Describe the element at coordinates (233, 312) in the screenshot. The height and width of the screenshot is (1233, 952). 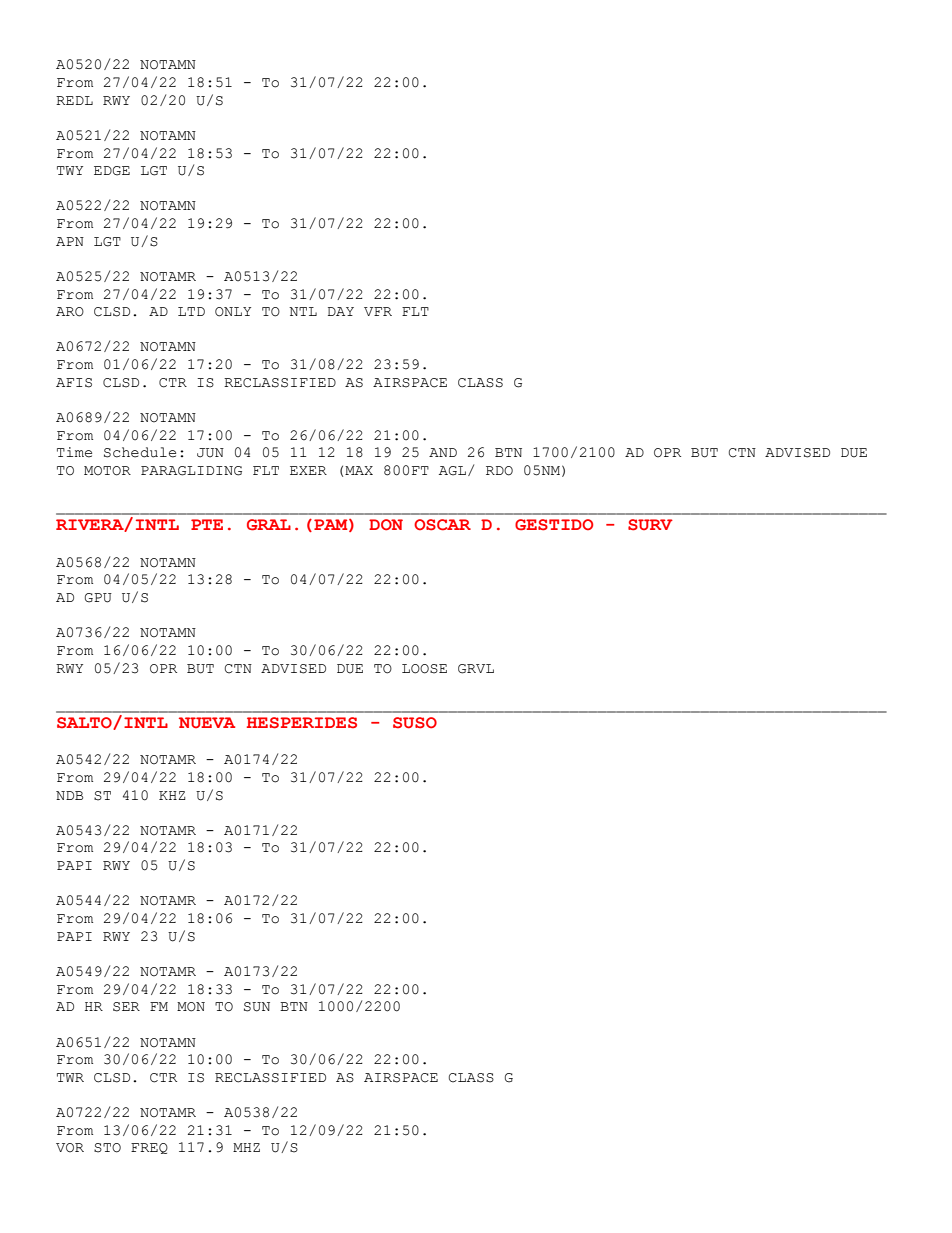
I see `ONLY` at that location.
